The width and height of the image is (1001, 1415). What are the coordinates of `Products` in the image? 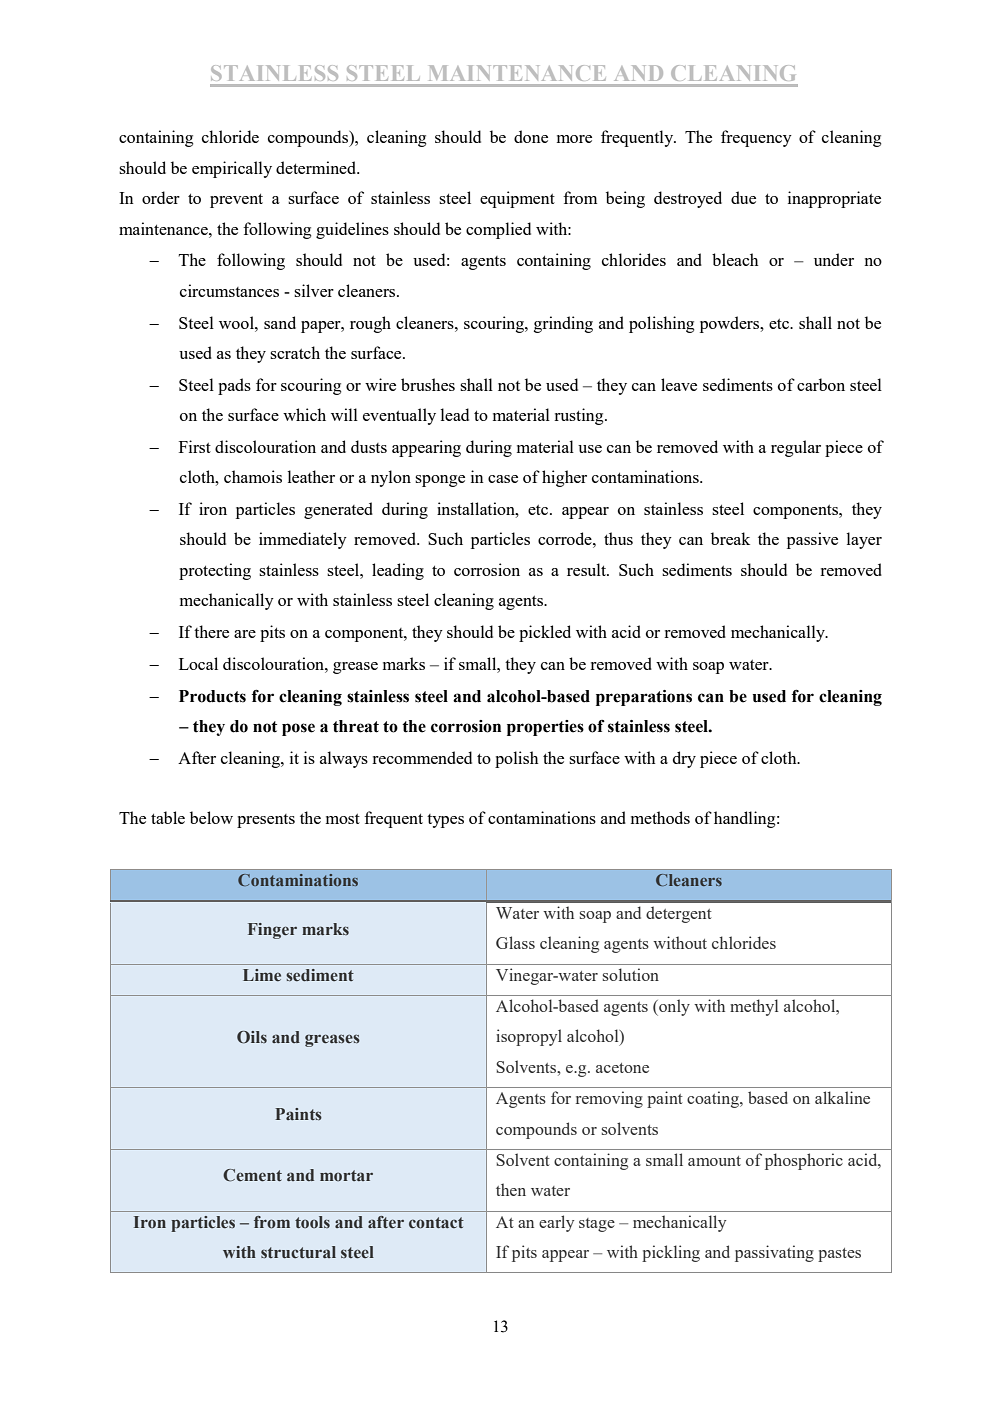 It's located at (212, 696).
